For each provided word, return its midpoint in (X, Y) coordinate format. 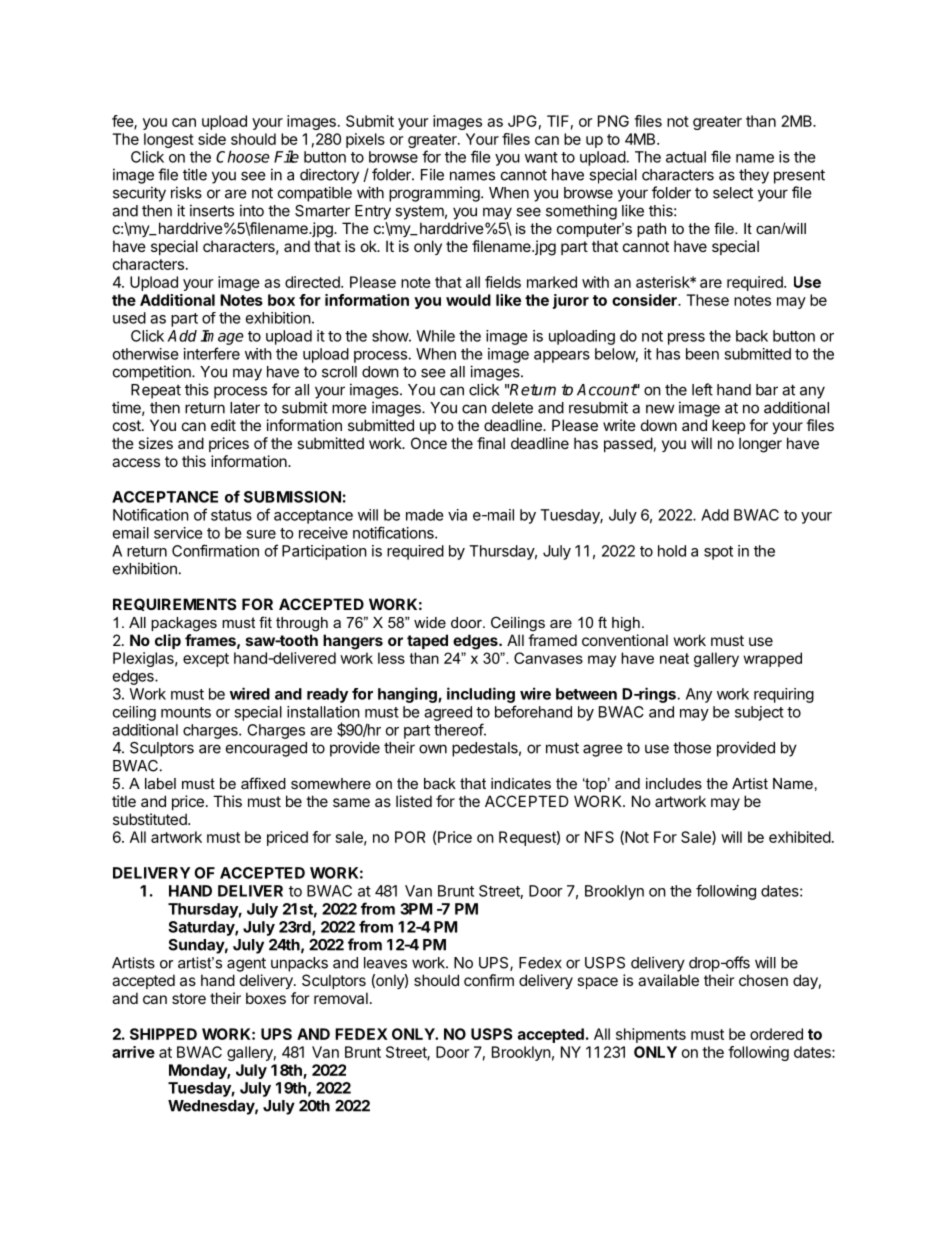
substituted (151, 819)
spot (718, 553)
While (435, 336)
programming (435, 194)
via (457, 515)
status (231, 515)
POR (410, 837)
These (707, 300)
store (189, 998)
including (481, 695)
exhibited (800, 837)
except (206, 660)
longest (169, 140)
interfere (212, 353)
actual (686, 157)
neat (674, 658)
